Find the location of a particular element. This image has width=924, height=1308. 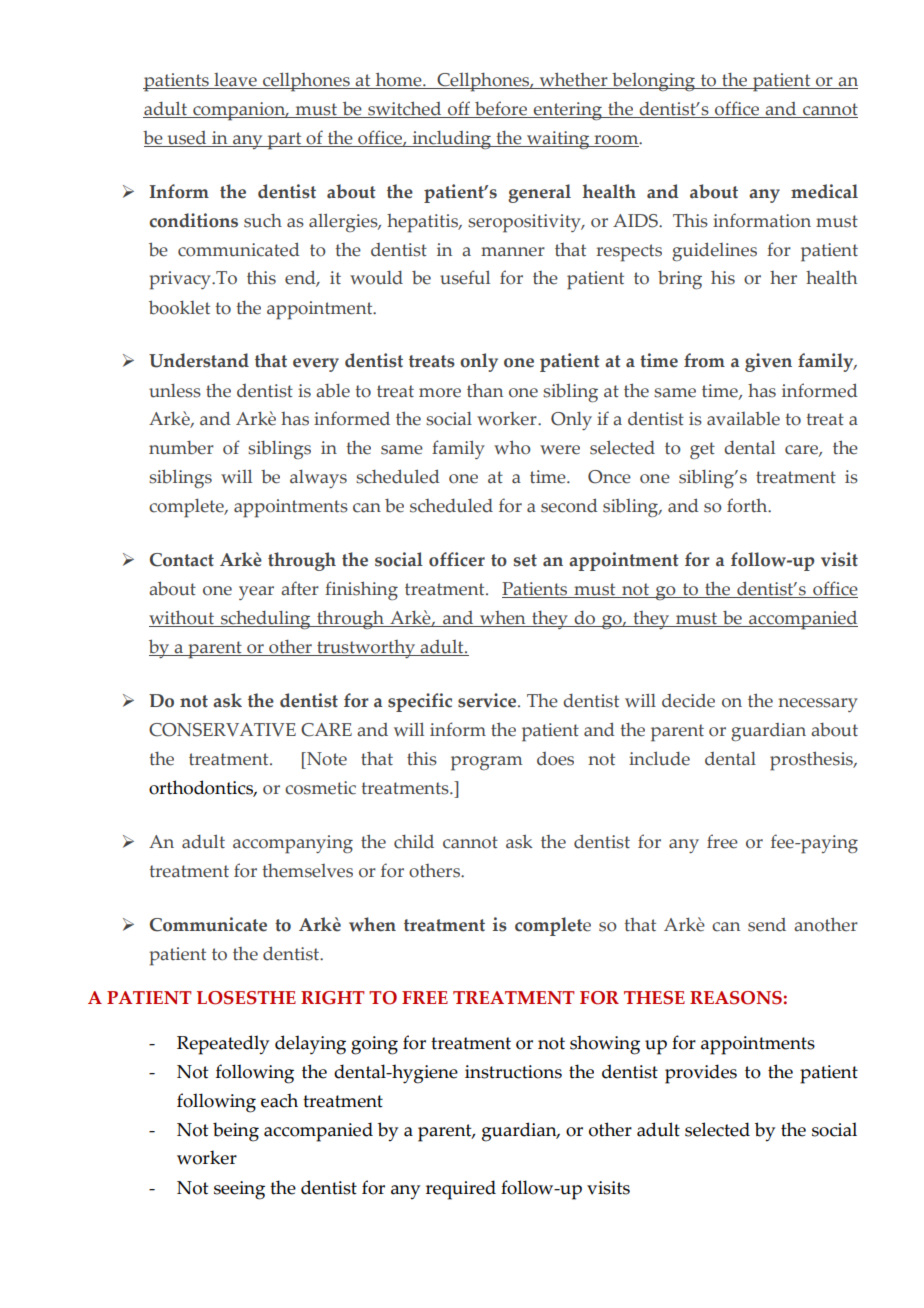

service is located at coordinates (488, 700).
